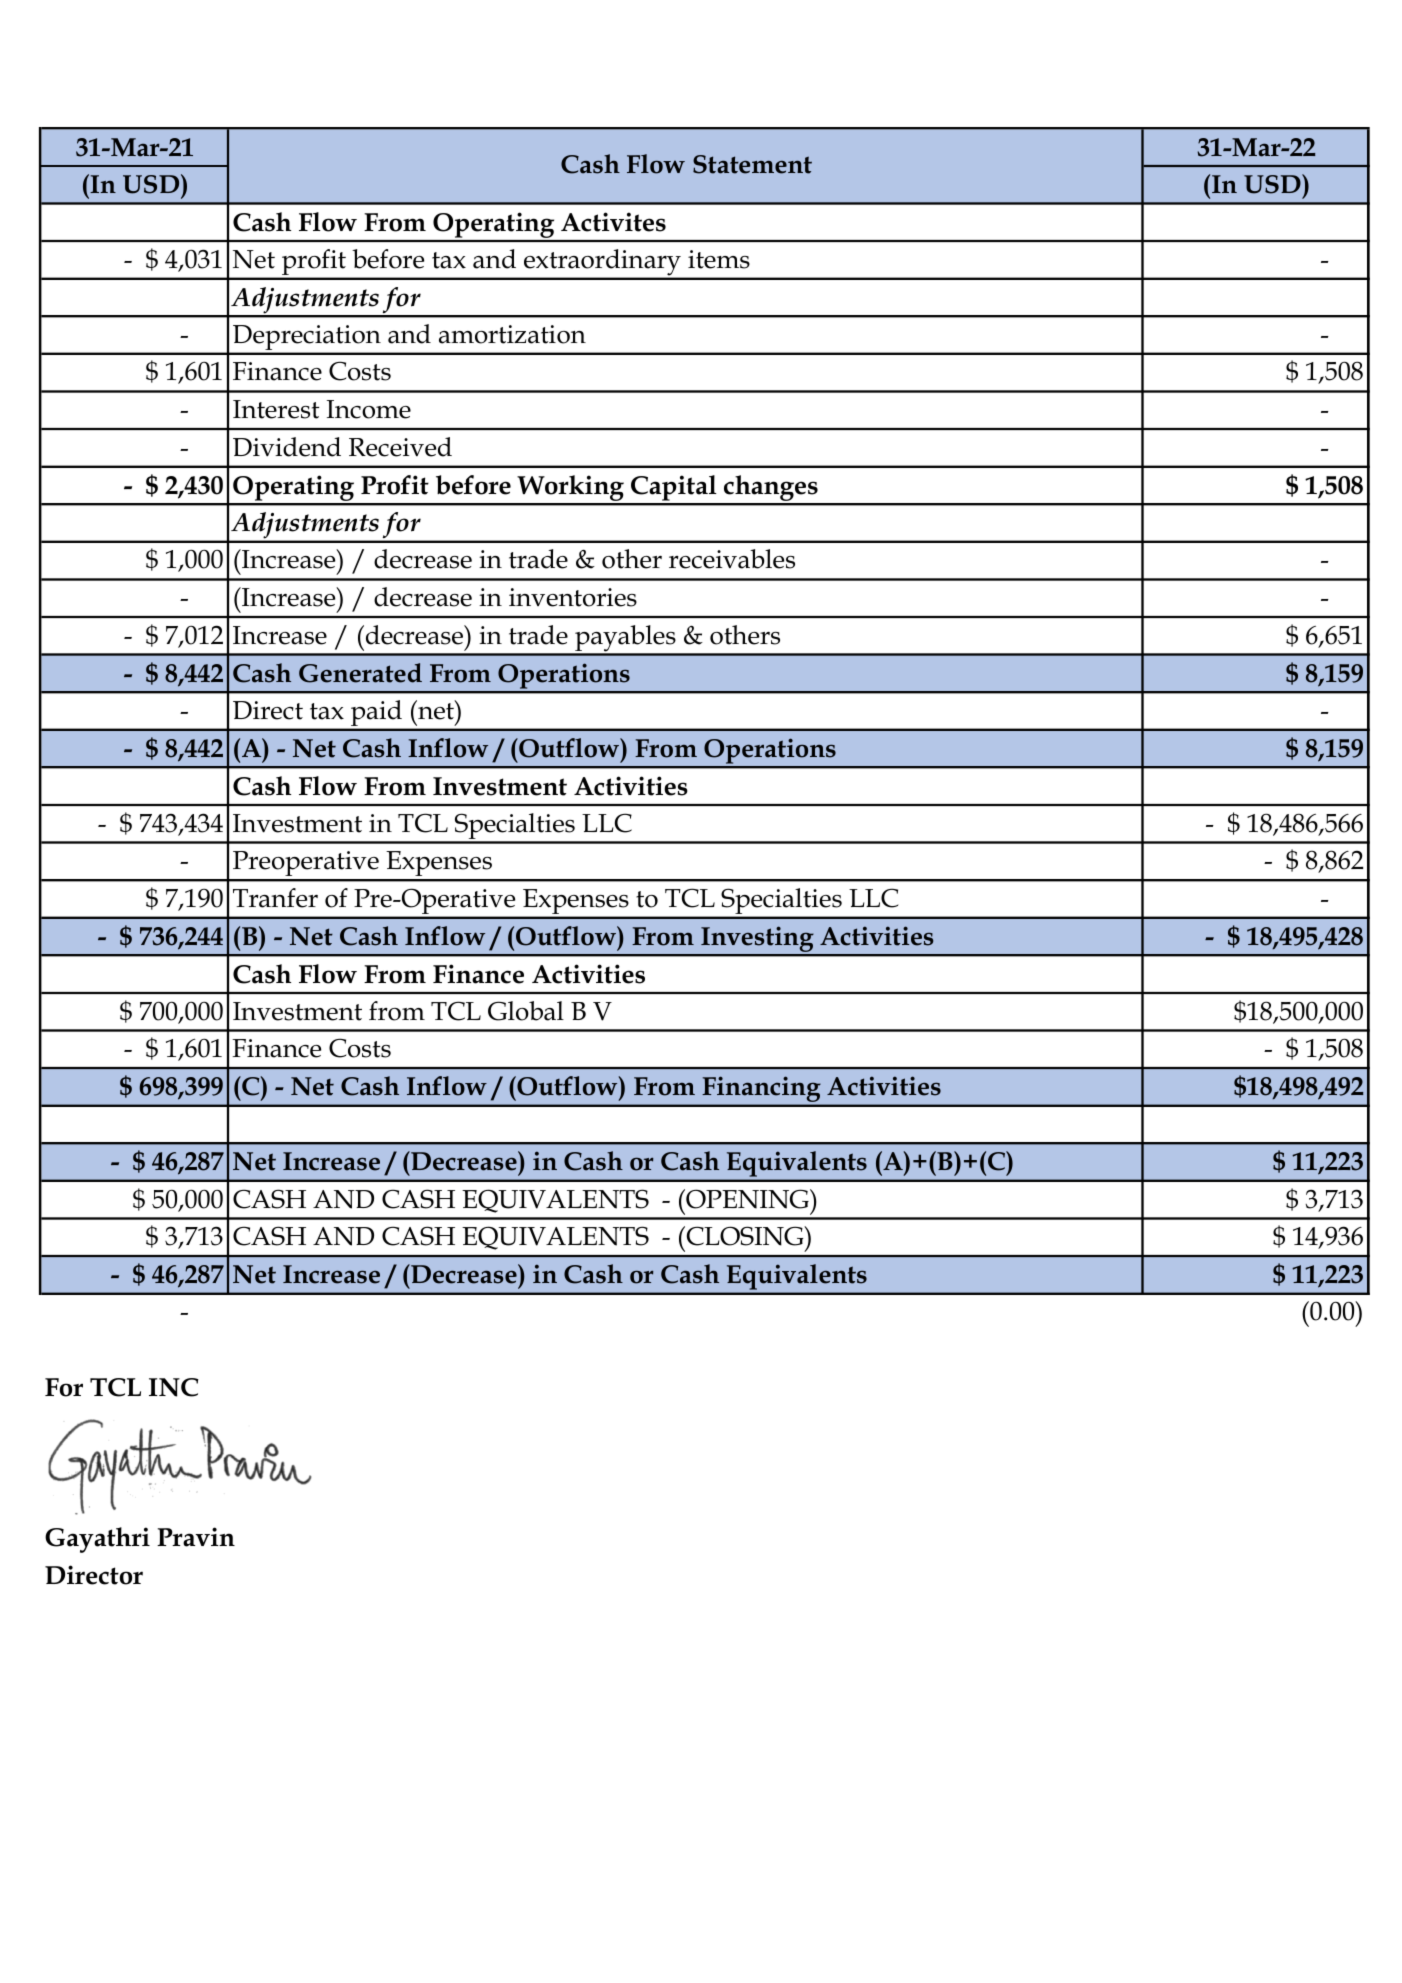 Image resolution: width=1402 pixels, height=1983 pixels. What do you see at coordinates (526, 1011) in the image?
I see `Global` at bounding box center [526, 1011].
